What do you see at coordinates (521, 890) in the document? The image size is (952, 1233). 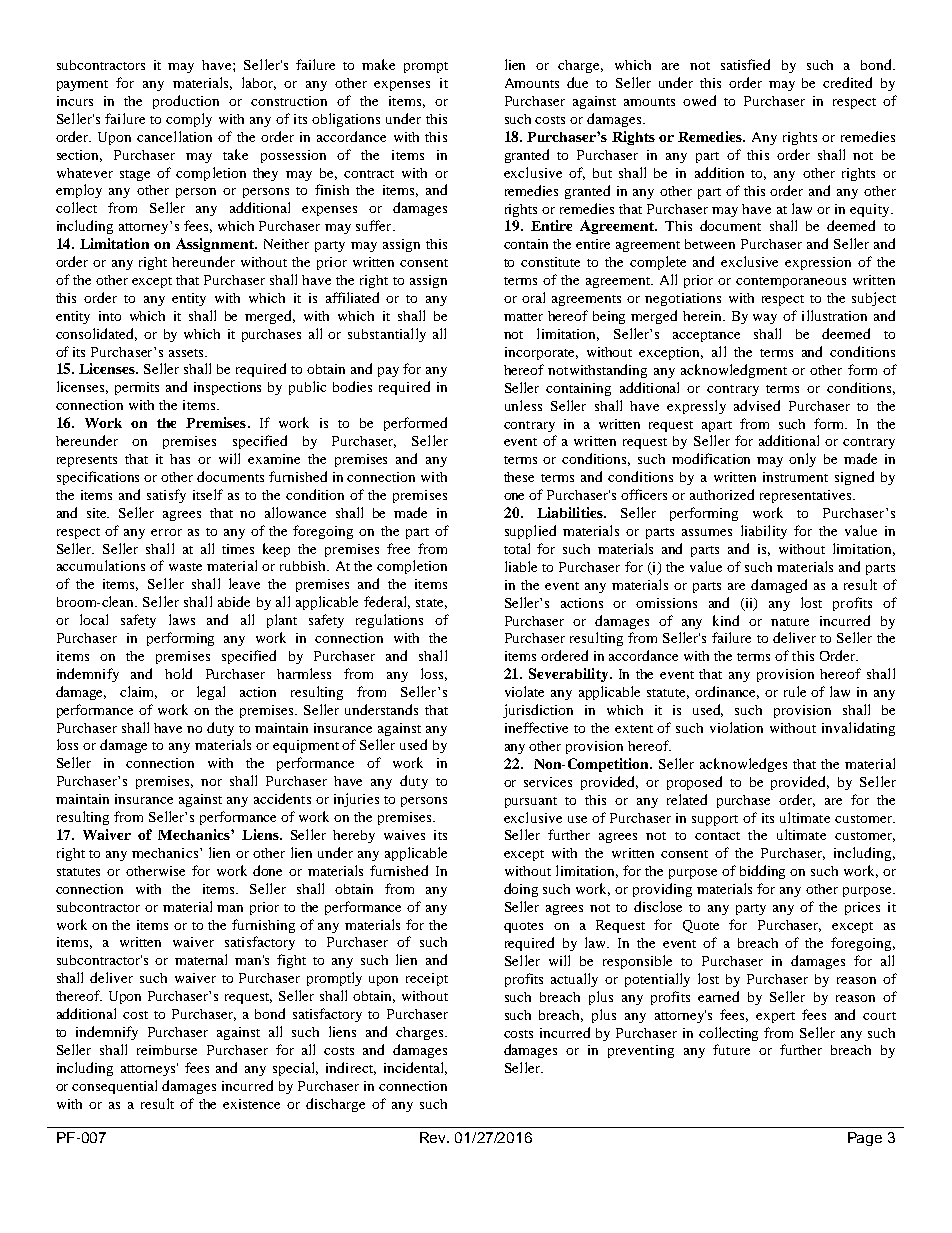 I see `doing` at bounding box center [521, 890].
